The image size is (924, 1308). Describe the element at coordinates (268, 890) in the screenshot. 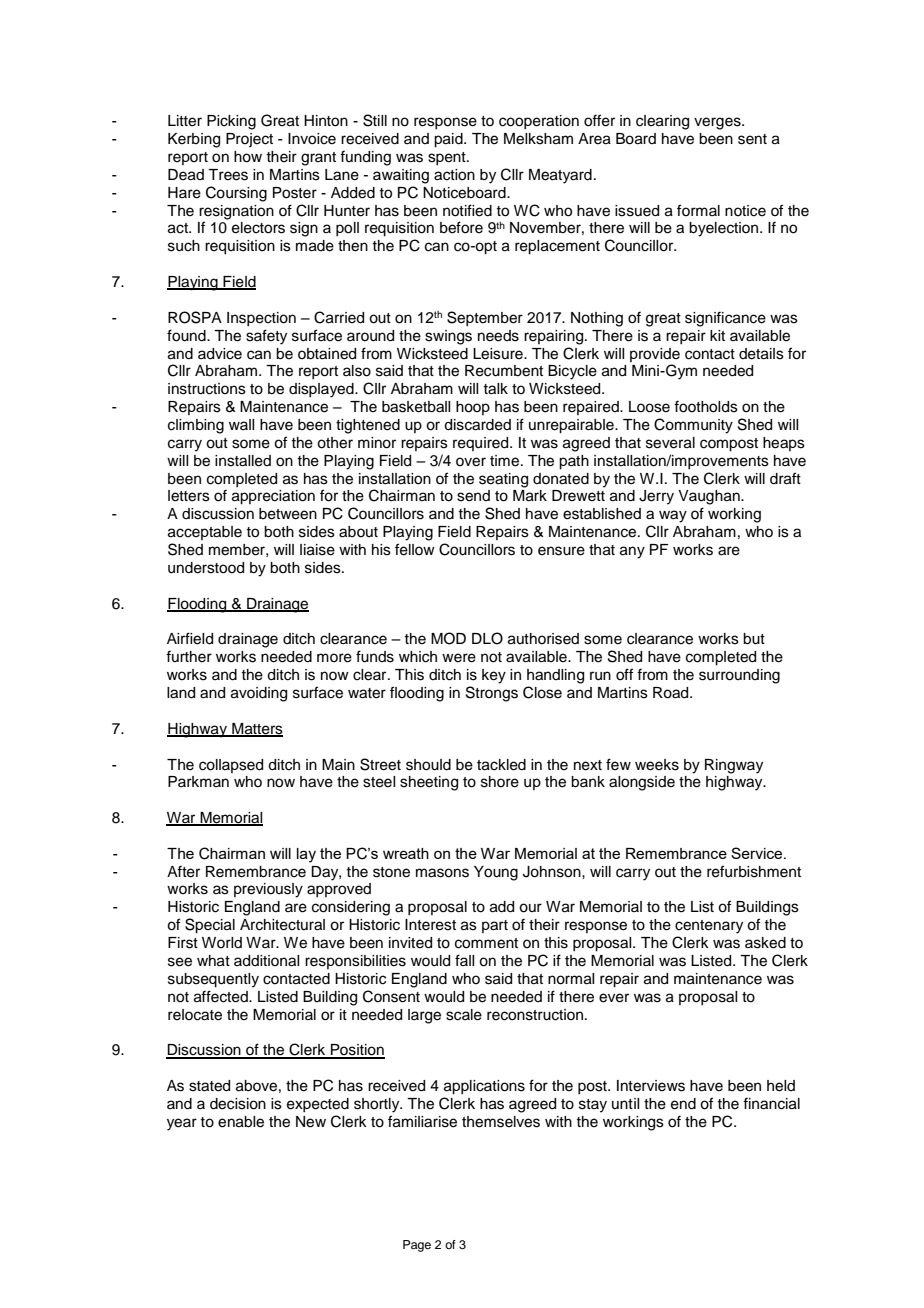

I see `previously` at that location.
